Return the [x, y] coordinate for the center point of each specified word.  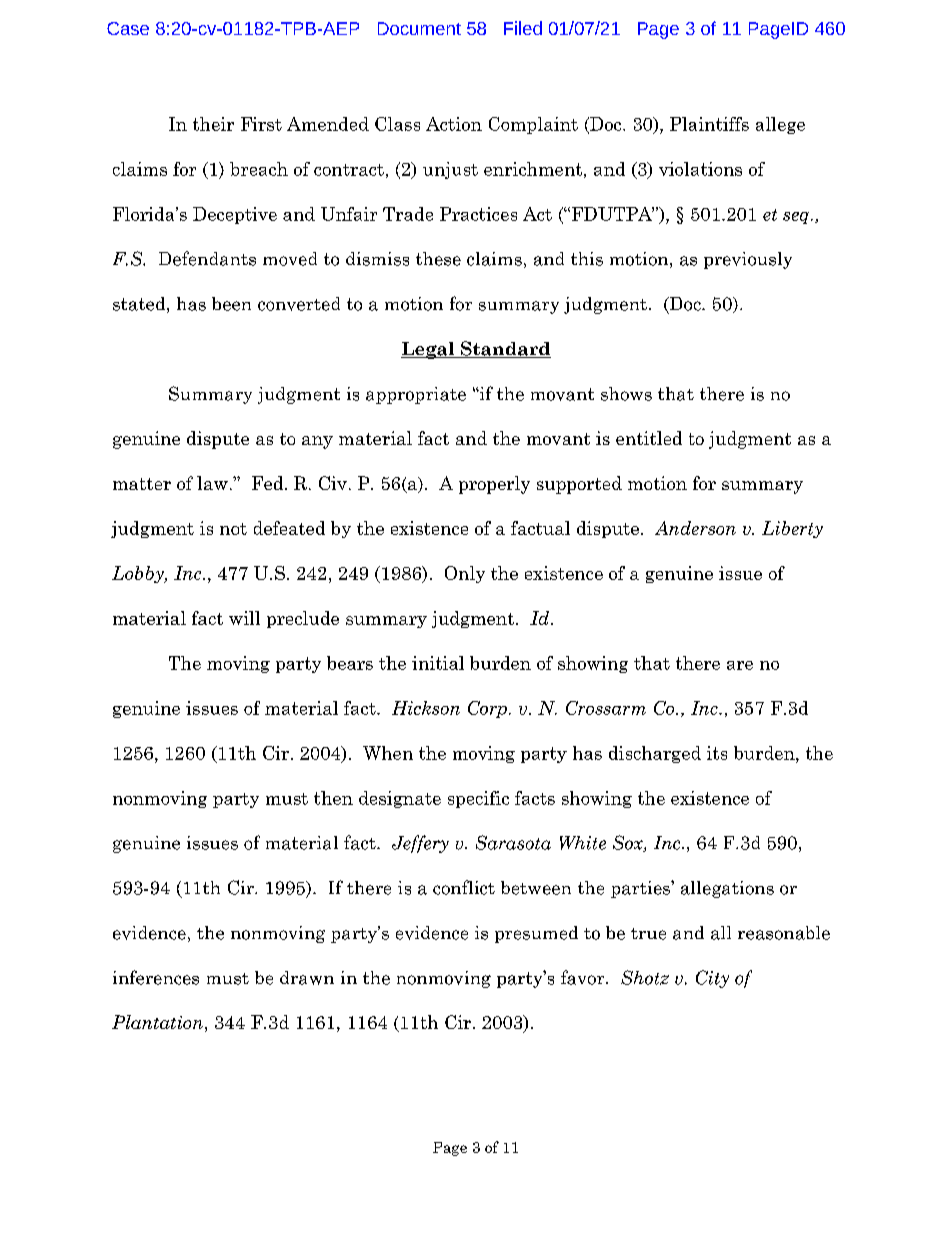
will [244, 618]
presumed [536, 934]
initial [438, 663]
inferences [156, 977]
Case [128, 28]
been [231, 304]
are [740, 665]
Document [419, 28]
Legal [428, 350]
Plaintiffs [709, 124]
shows [626, 394]
